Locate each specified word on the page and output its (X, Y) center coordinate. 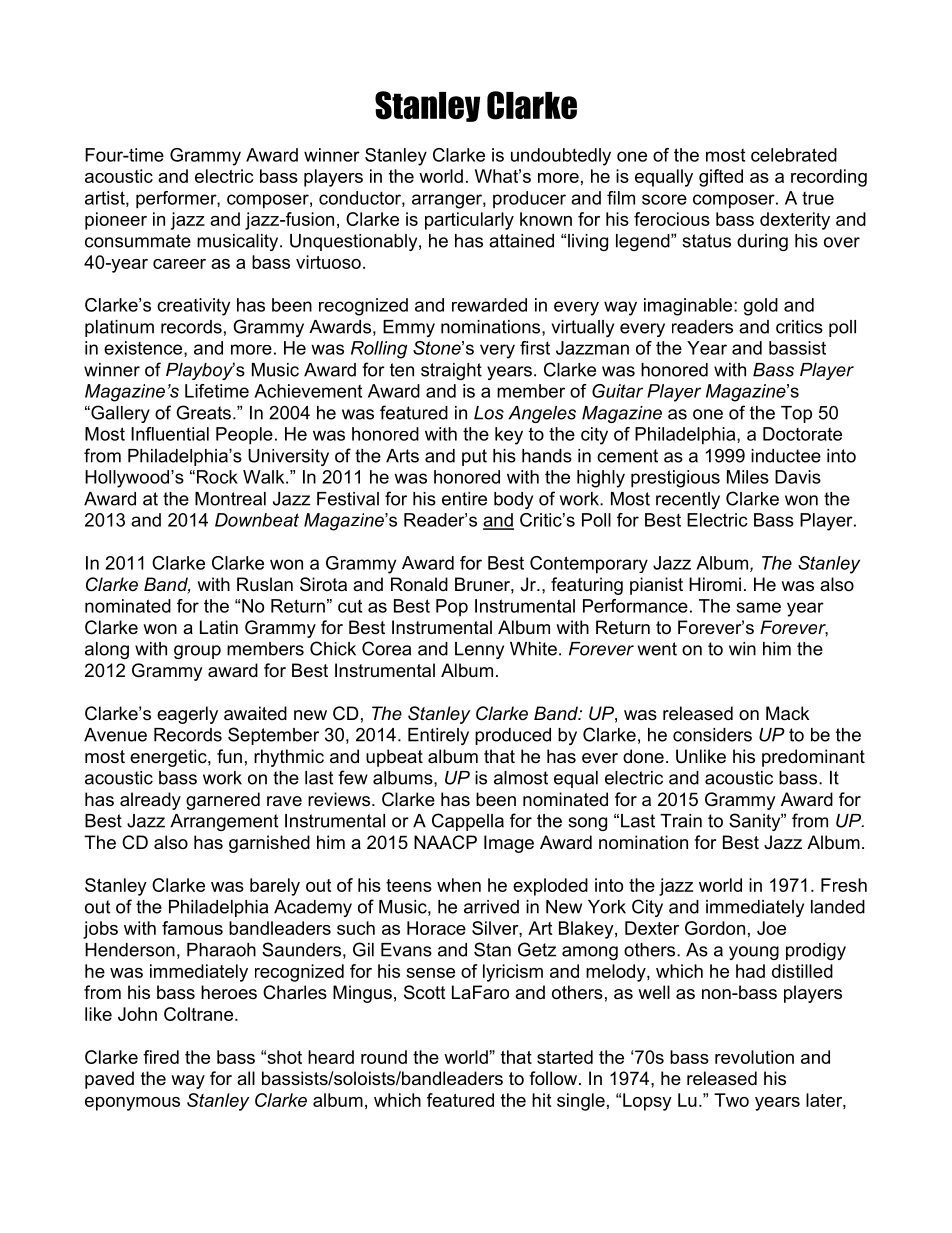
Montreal (230, 499)
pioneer (116, 221)
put (474, 457)
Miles (748, 477)
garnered (223, 801)
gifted (721, 178)
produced (513, 736)
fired (161, 1057)
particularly (469, 221)
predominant (813, 758)
